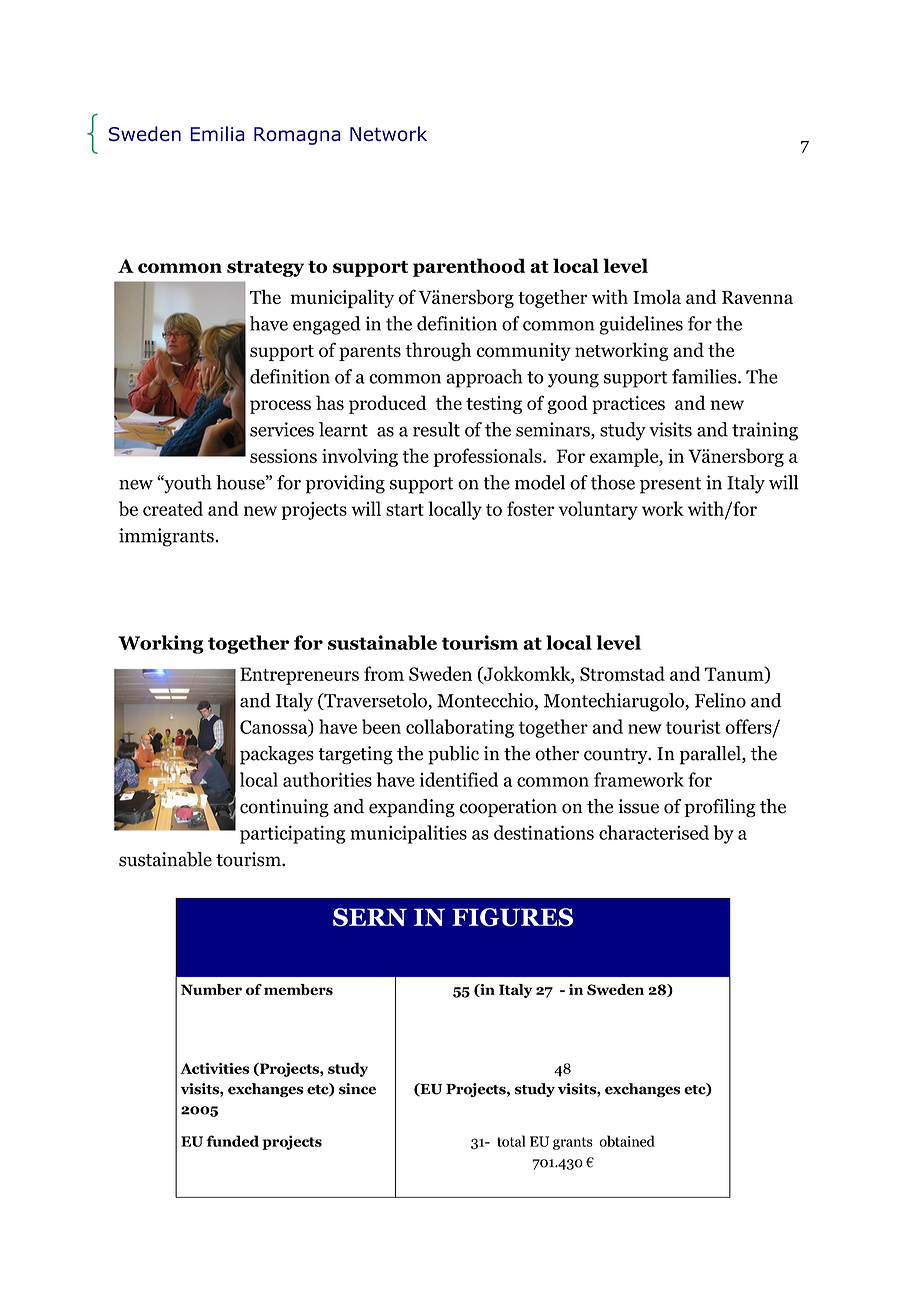  What do you see at coordinates (233, 1141) in the page?
I see `funded` at bounding box center [233, 1141].
